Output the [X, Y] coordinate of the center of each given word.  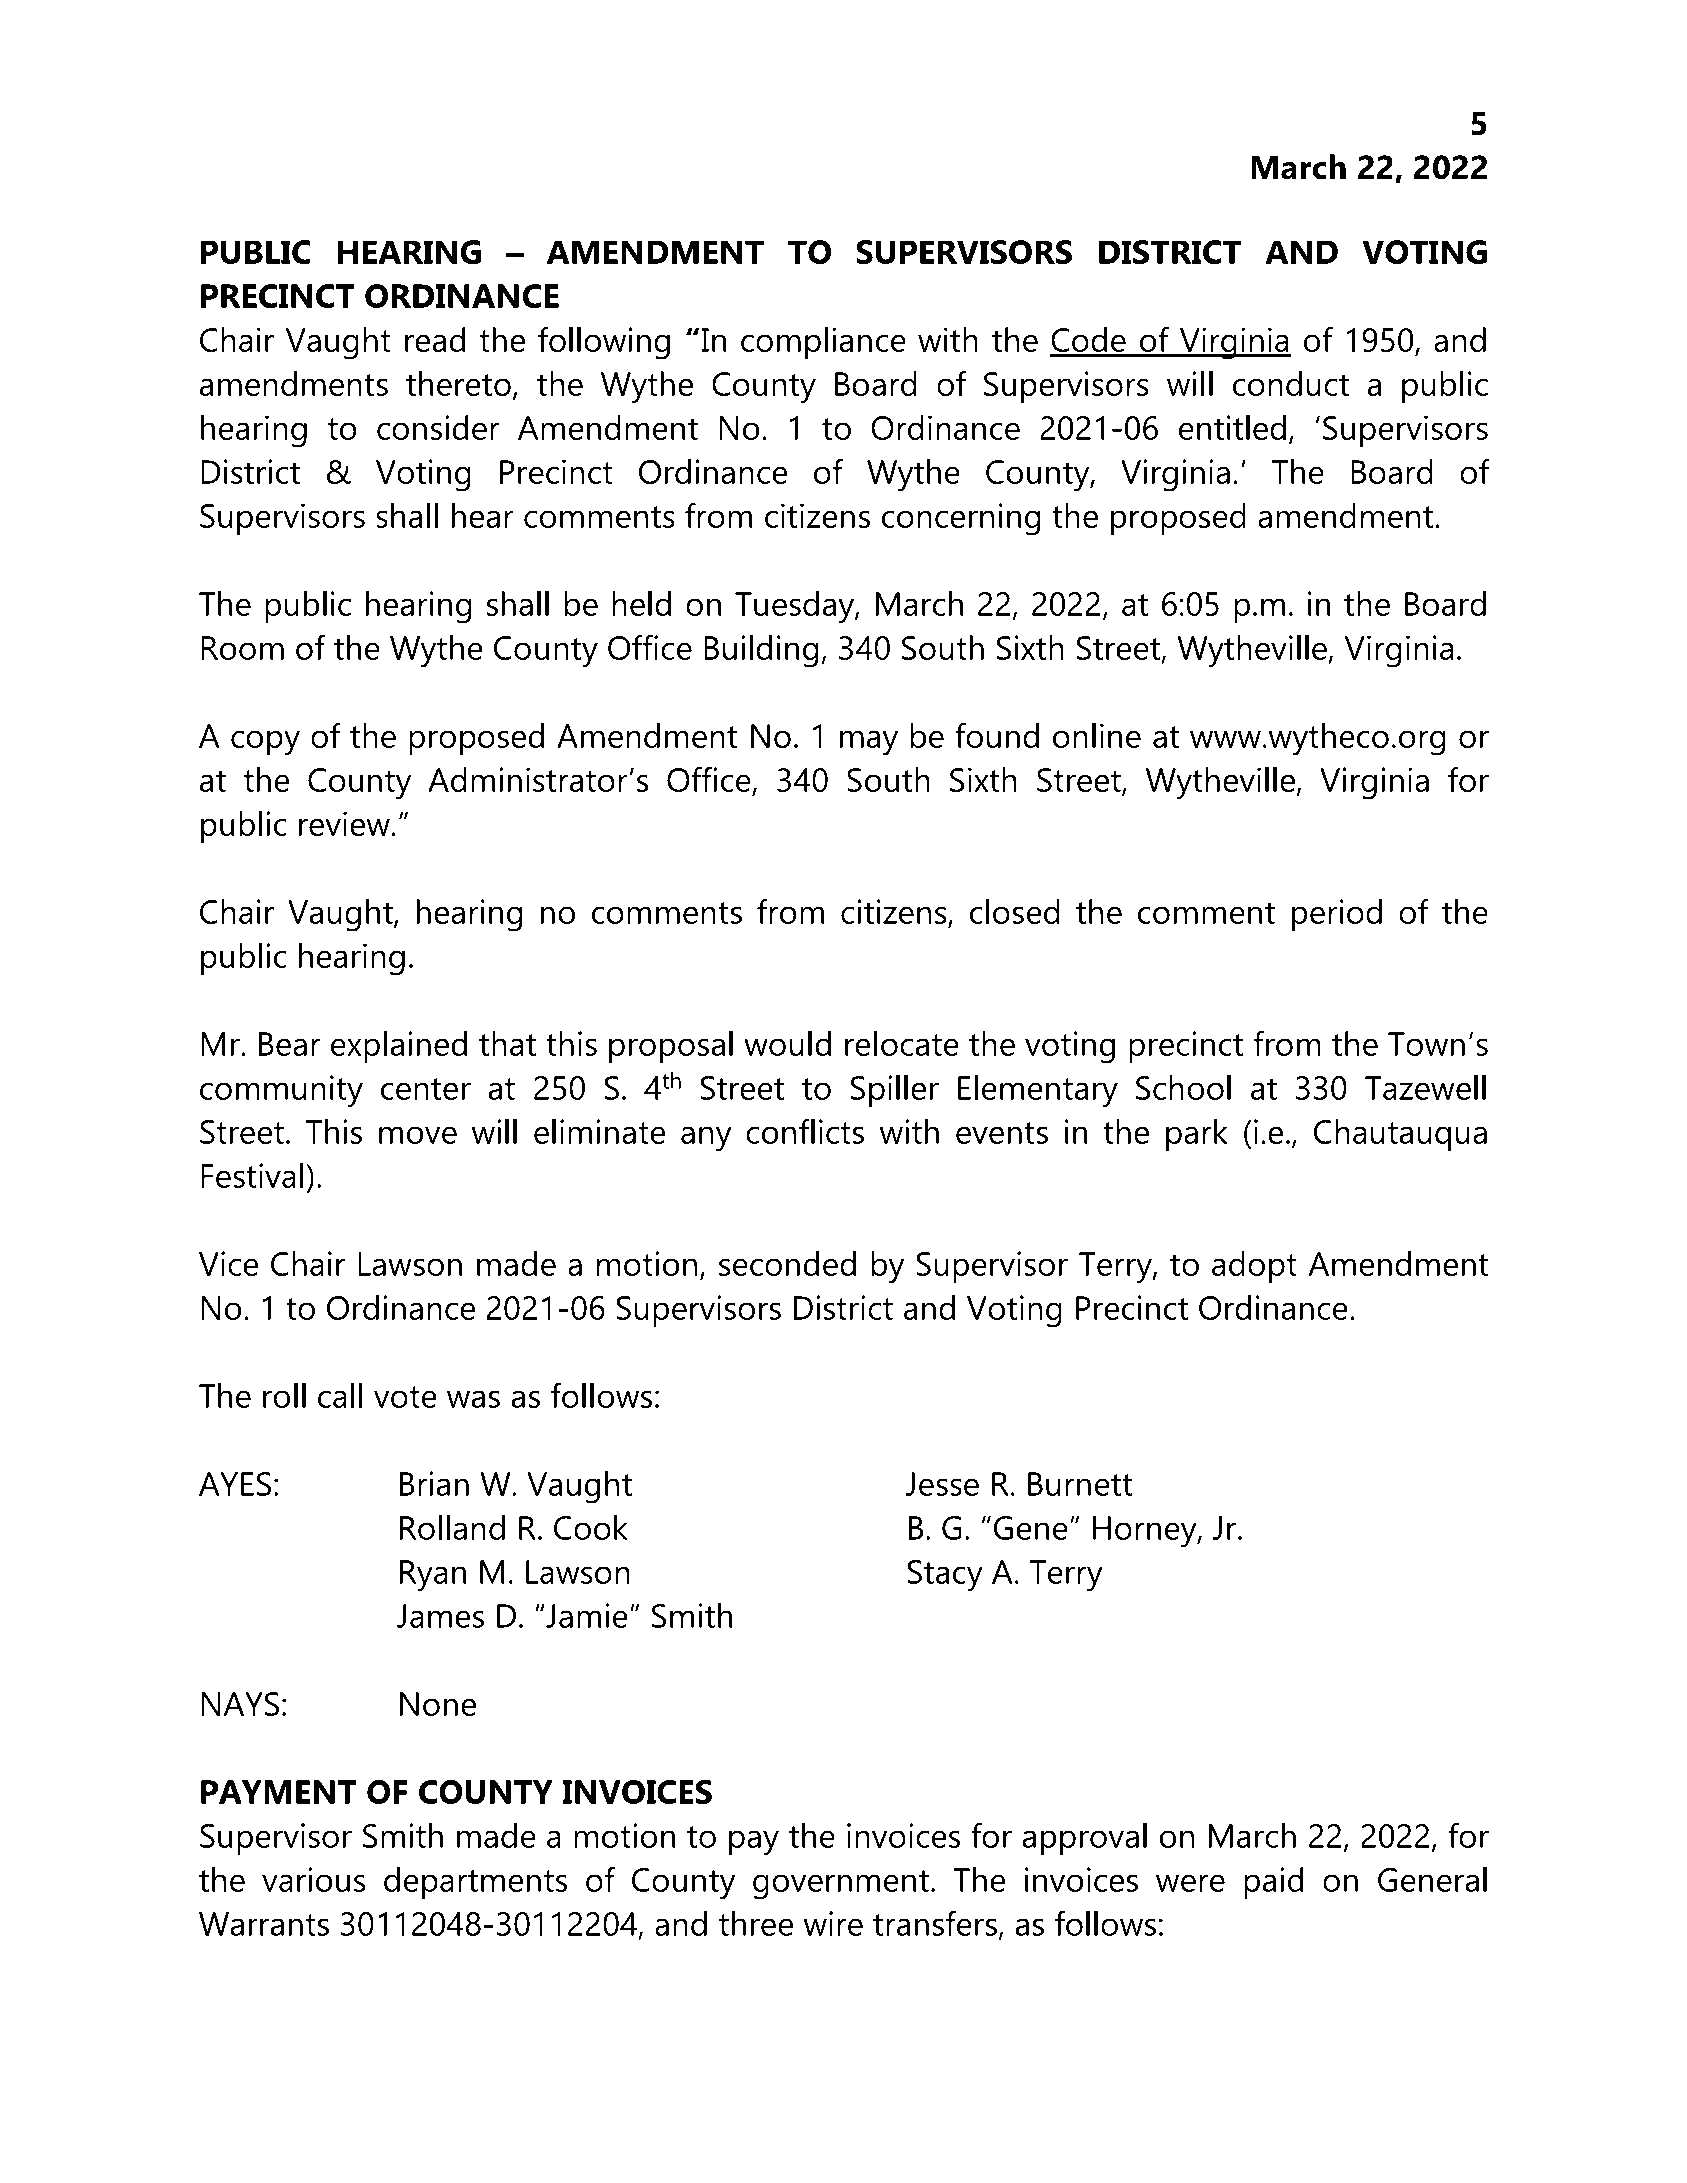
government [841, 1885]
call [340, 1395]
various [314, 1879]
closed [1015, 911]
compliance [823, 343]
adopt [1254, 1267]
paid [1273, 1883]
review [344, 823]
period [1337, 915]
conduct [1291, 383]
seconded [787, 1263]
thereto [458, 383]
